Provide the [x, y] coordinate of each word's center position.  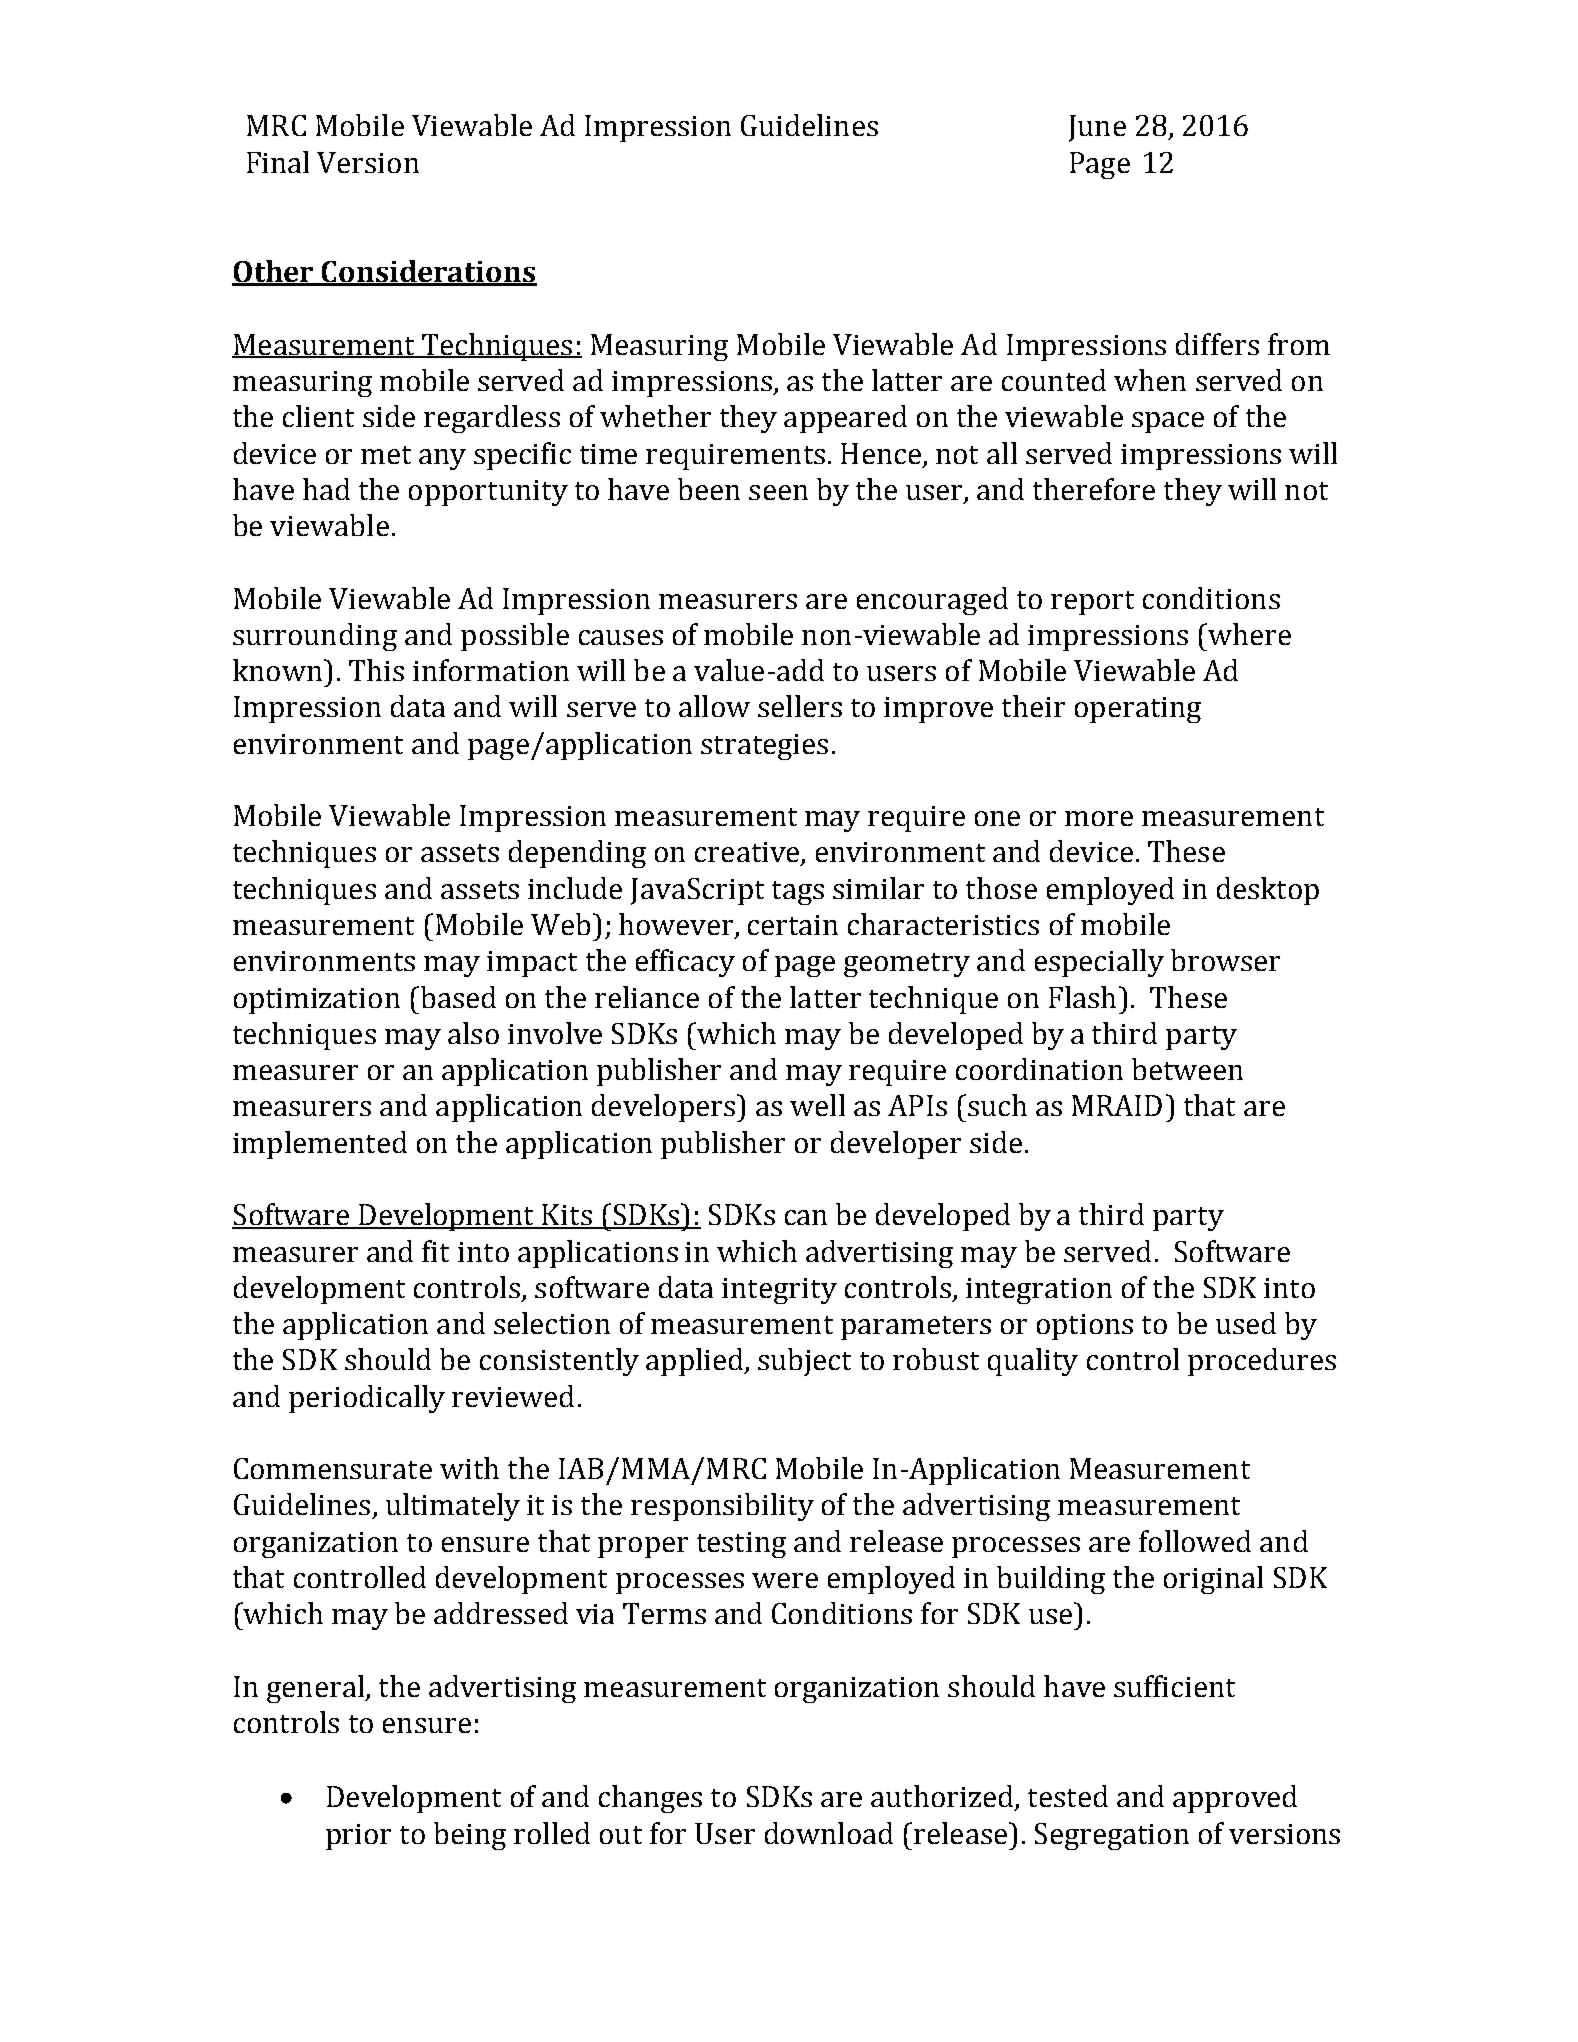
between [1187, 1069]
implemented [320, 1145]
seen [778, 492]
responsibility [722, 1507]
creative [748, 853]
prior [358, 1837]
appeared [845, 419]
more [1099, 818]
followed [1195, 1541]
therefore [1094, 489]
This [376, 670]
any [442, 459]
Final [278, 162]
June [1097, 128]
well [817, 1105]
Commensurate [333, 1468]
